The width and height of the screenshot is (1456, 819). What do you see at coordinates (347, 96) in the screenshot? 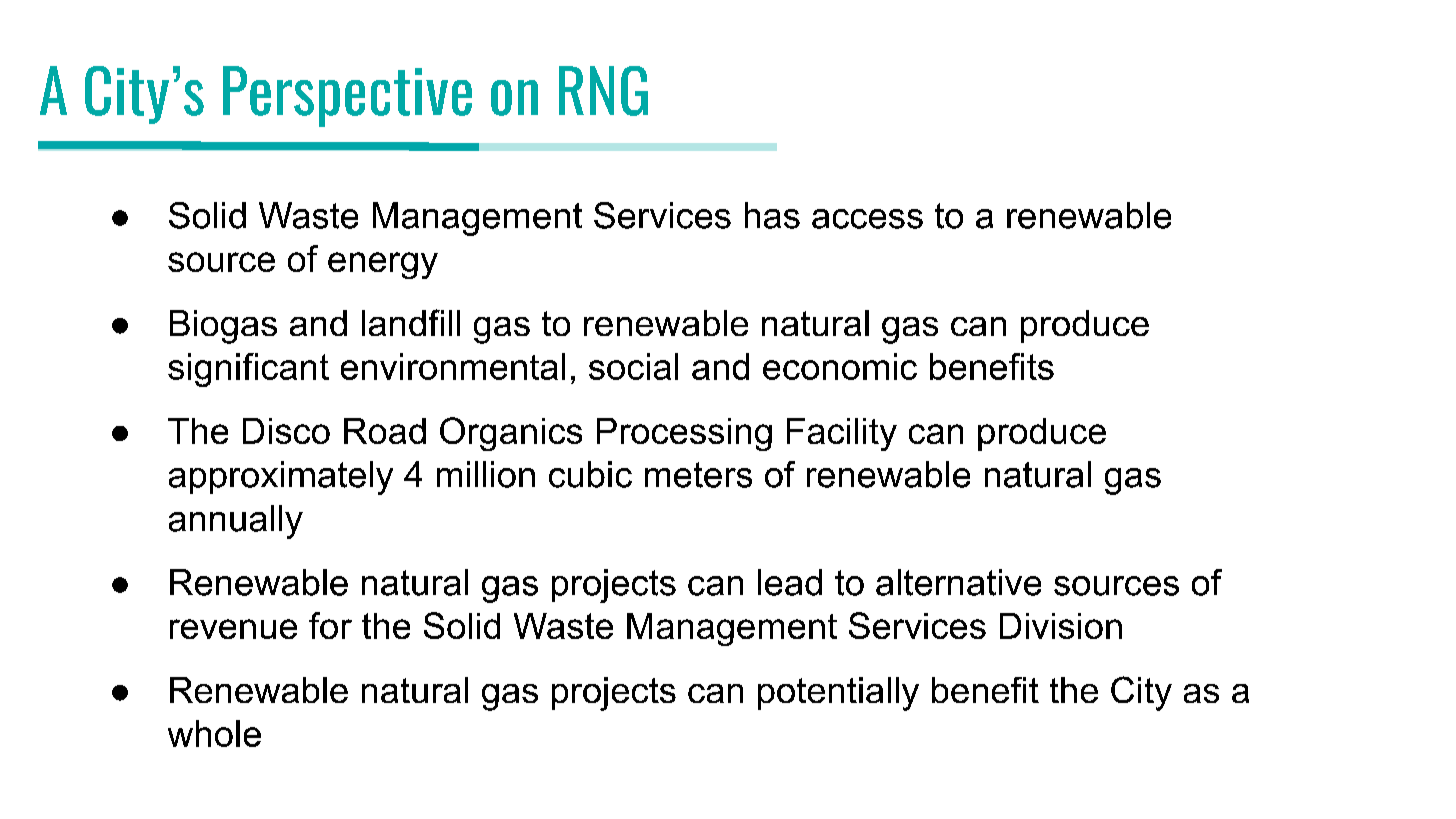
I see `Perspective` at bounding box center [347, 96].
